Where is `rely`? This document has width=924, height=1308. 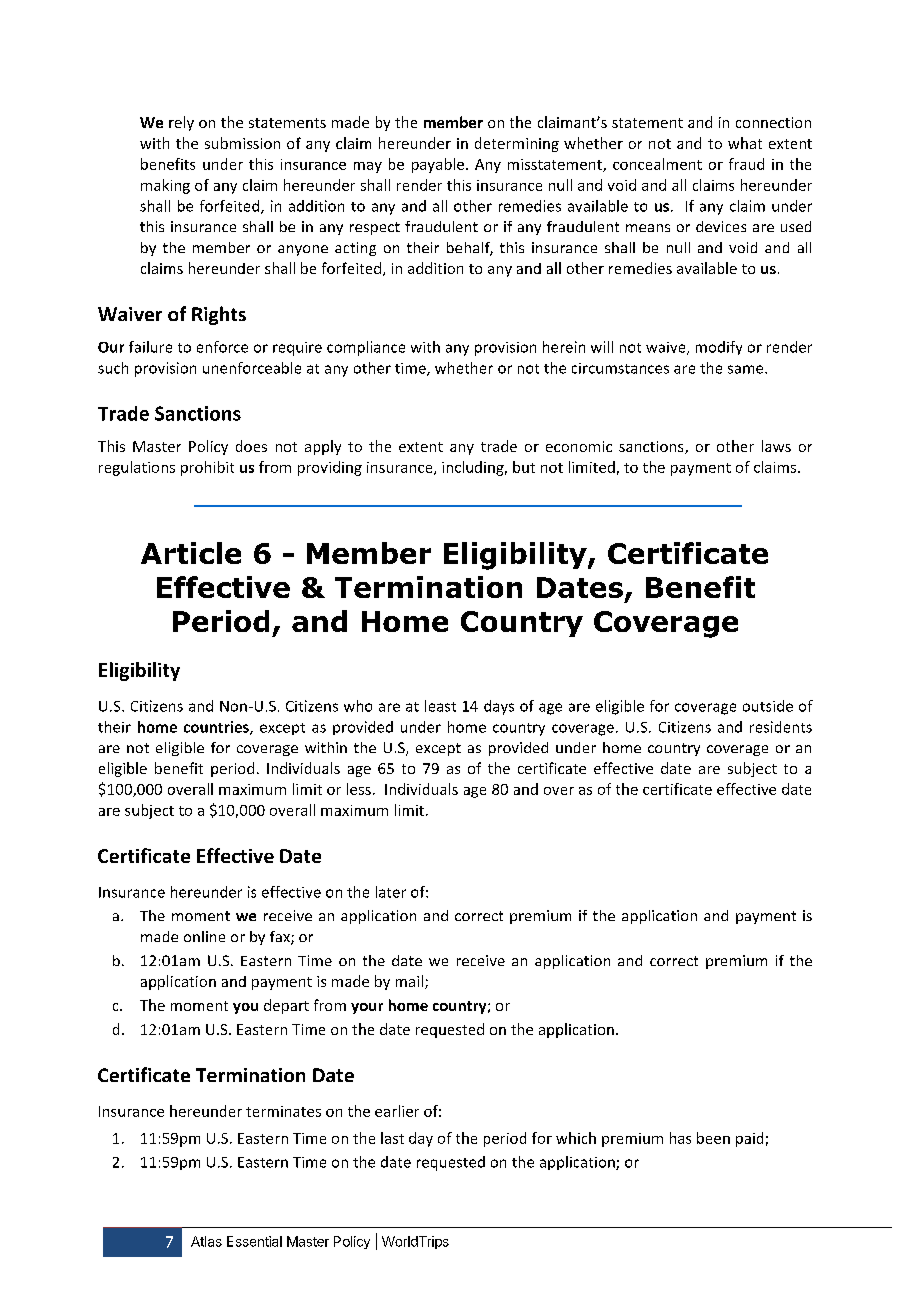 rely is located at coordinates (181, 123).
